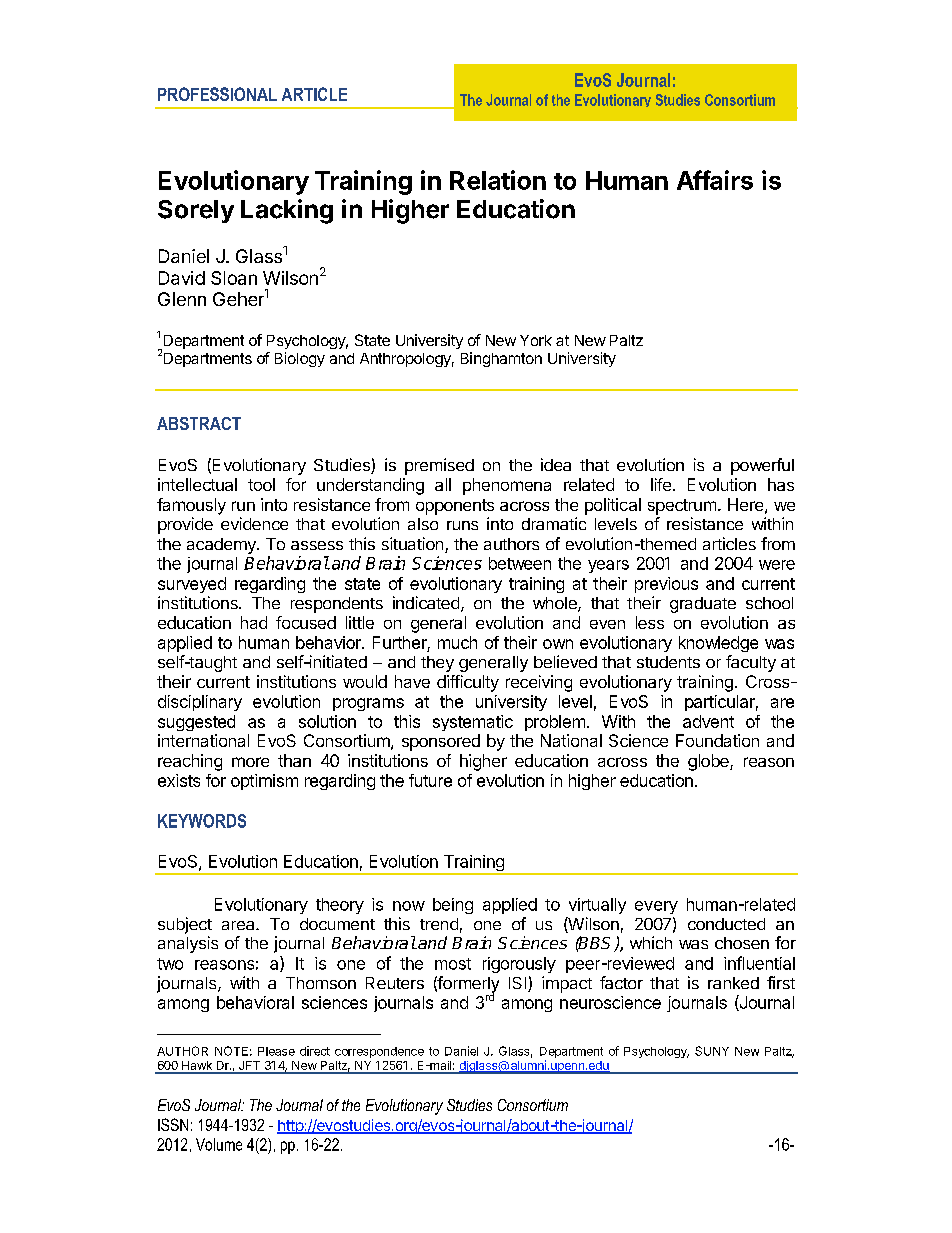  Describe the element at coordinates (202, 821) in the page. I see `KEYWORDS` at that location.
